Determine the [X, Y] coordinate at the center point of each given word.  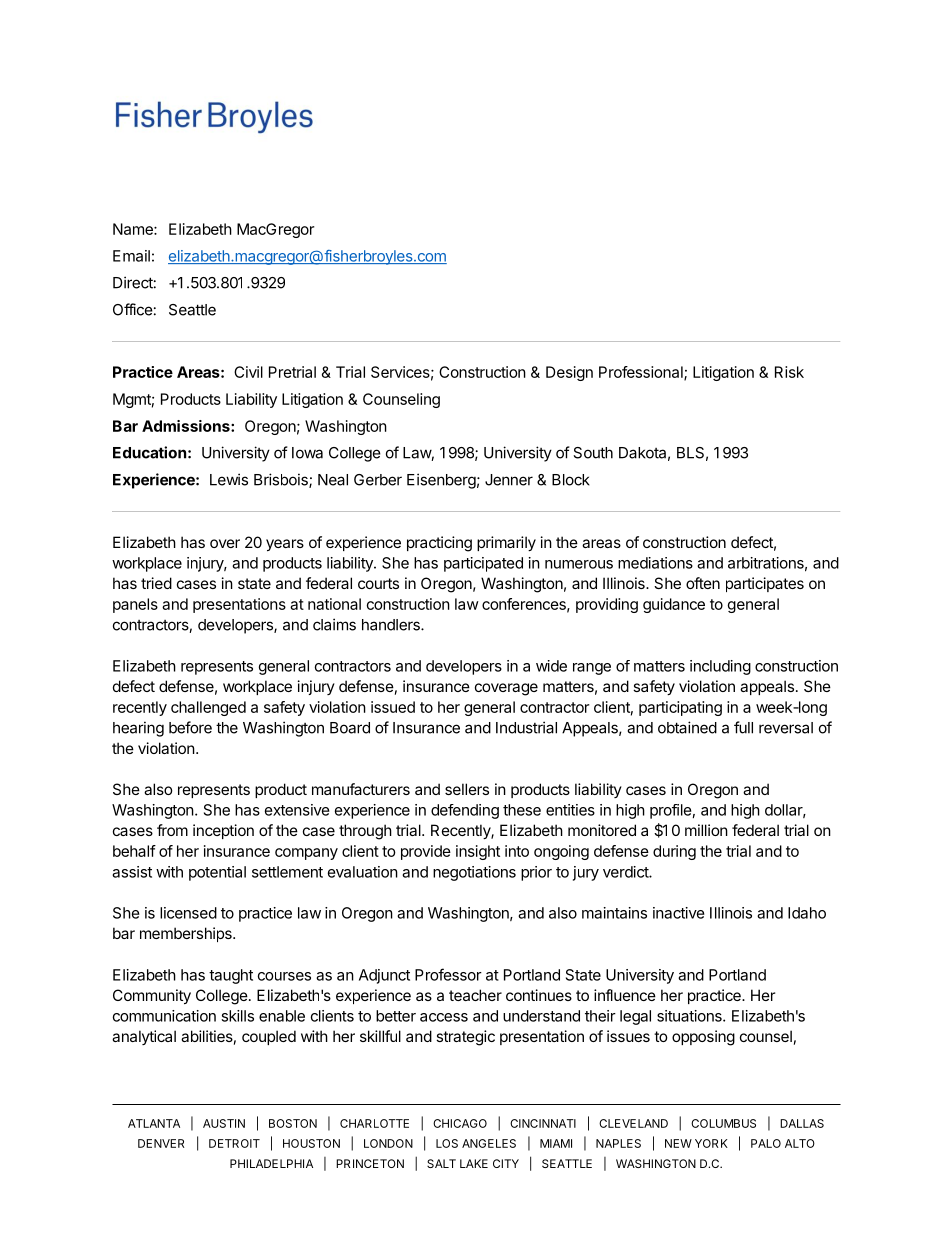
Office [133, 309]
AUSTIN [224, 1123]
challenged [208, 708]
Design [569, 373]
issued [393, 707]
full [743, 727]
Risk [789, 372]
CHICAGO [460, 1123]
